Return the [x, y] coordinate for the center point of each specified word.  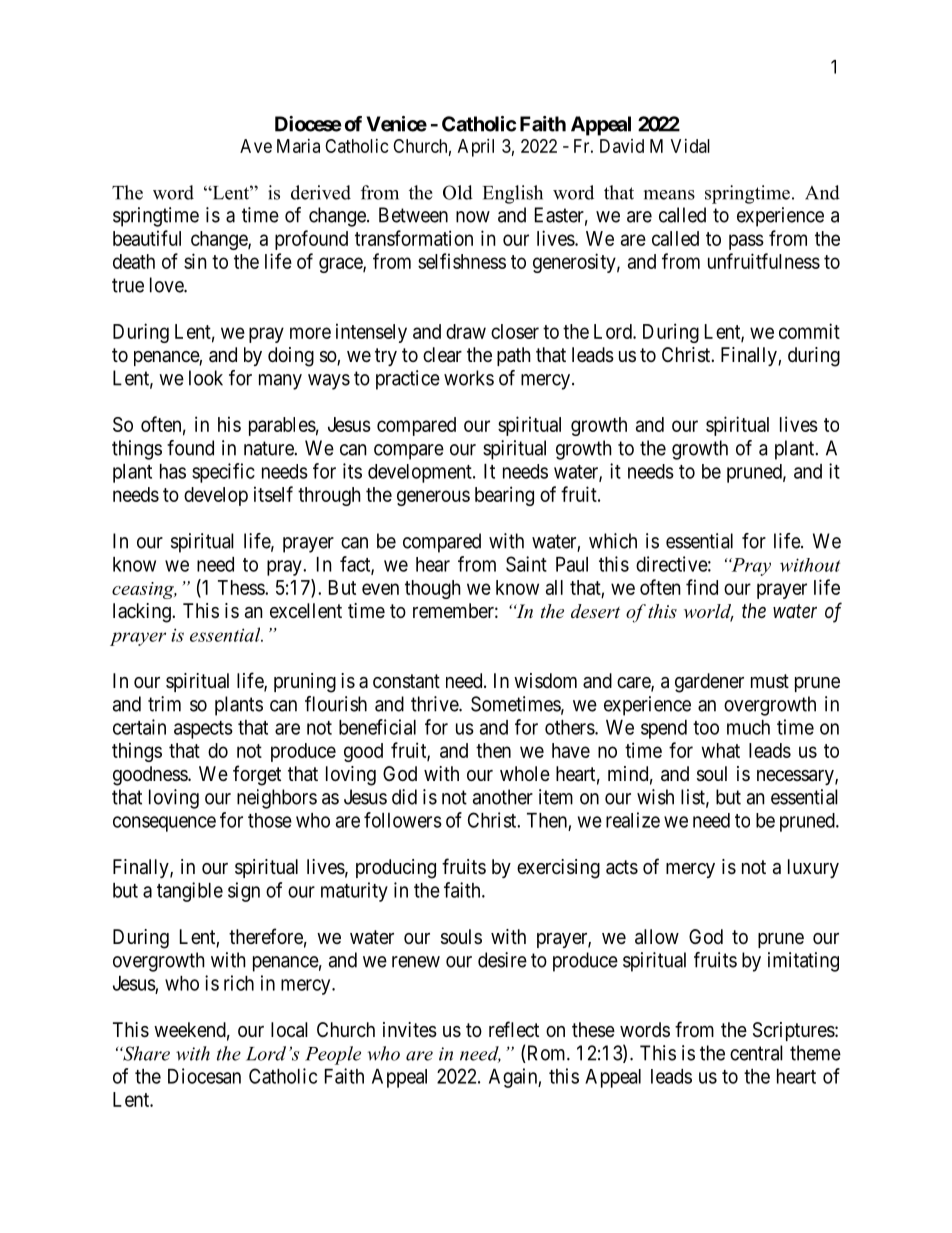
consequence [164, 824]
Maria [298, 146]
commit [809, 331]
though [433, 589]
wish [655, 797]
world [709, 612]
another [503, 797]
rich [239, 983]
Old [458, 192]
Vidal [690, 146]
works [469, 378]
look [206, 378]
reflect [514, 1029]
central [756, 1053]
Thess [242, 587]
